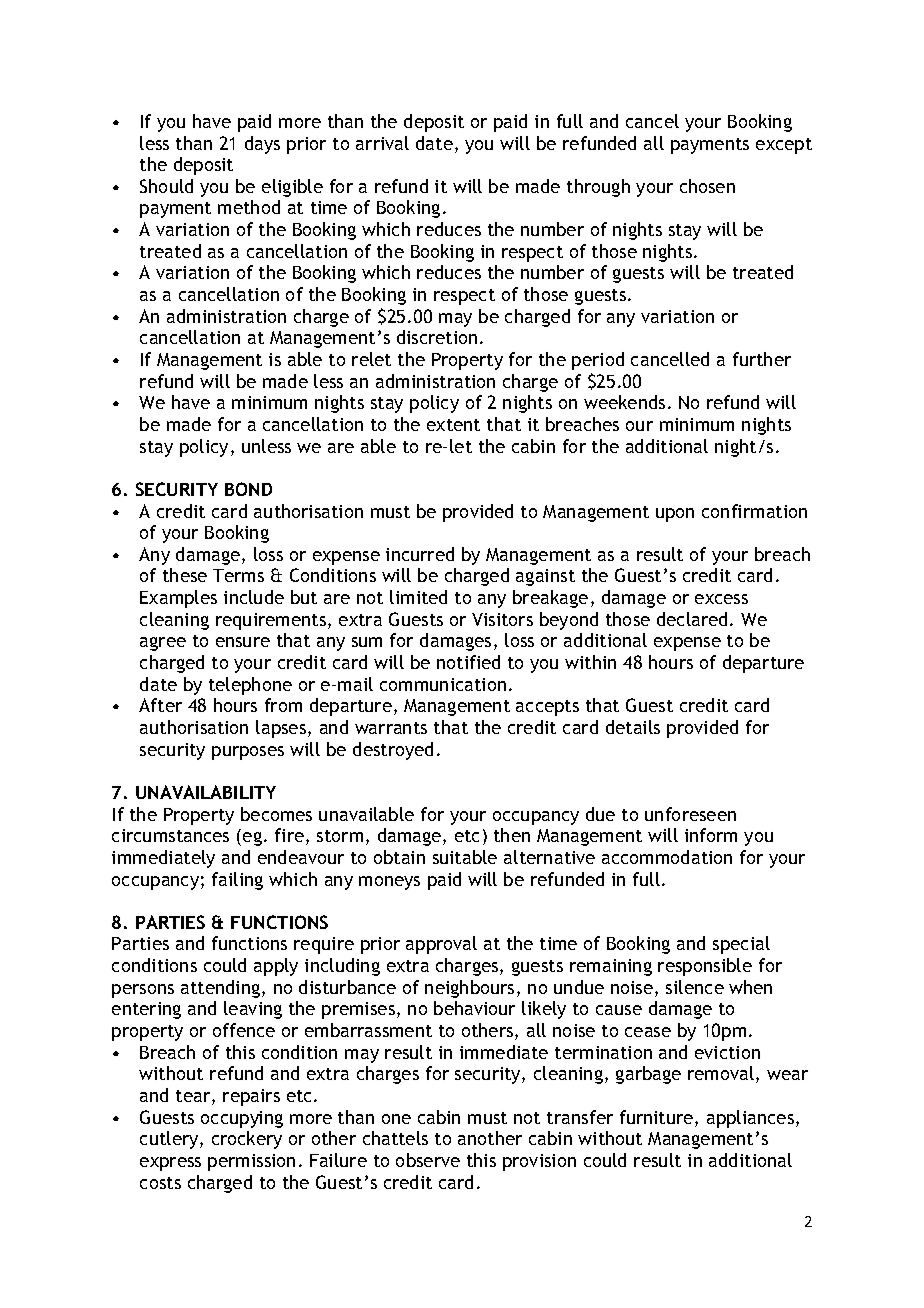  What do you see at coordinates (249, 207) in the screenshot?
I see `method` at bounding box center [249, 207].
